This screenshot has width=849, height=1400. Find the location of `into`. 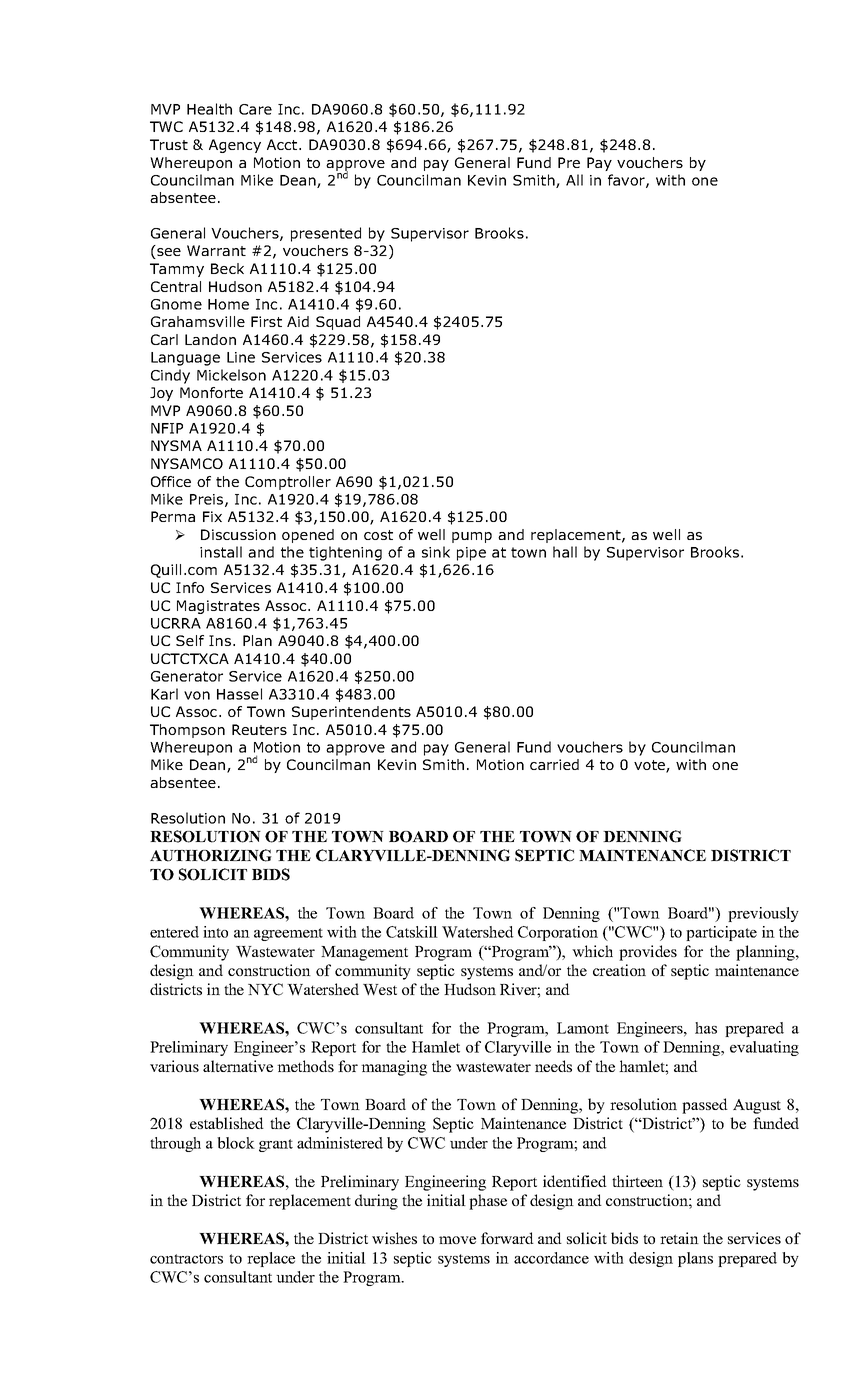

into is located at coordinates (215, 932).
